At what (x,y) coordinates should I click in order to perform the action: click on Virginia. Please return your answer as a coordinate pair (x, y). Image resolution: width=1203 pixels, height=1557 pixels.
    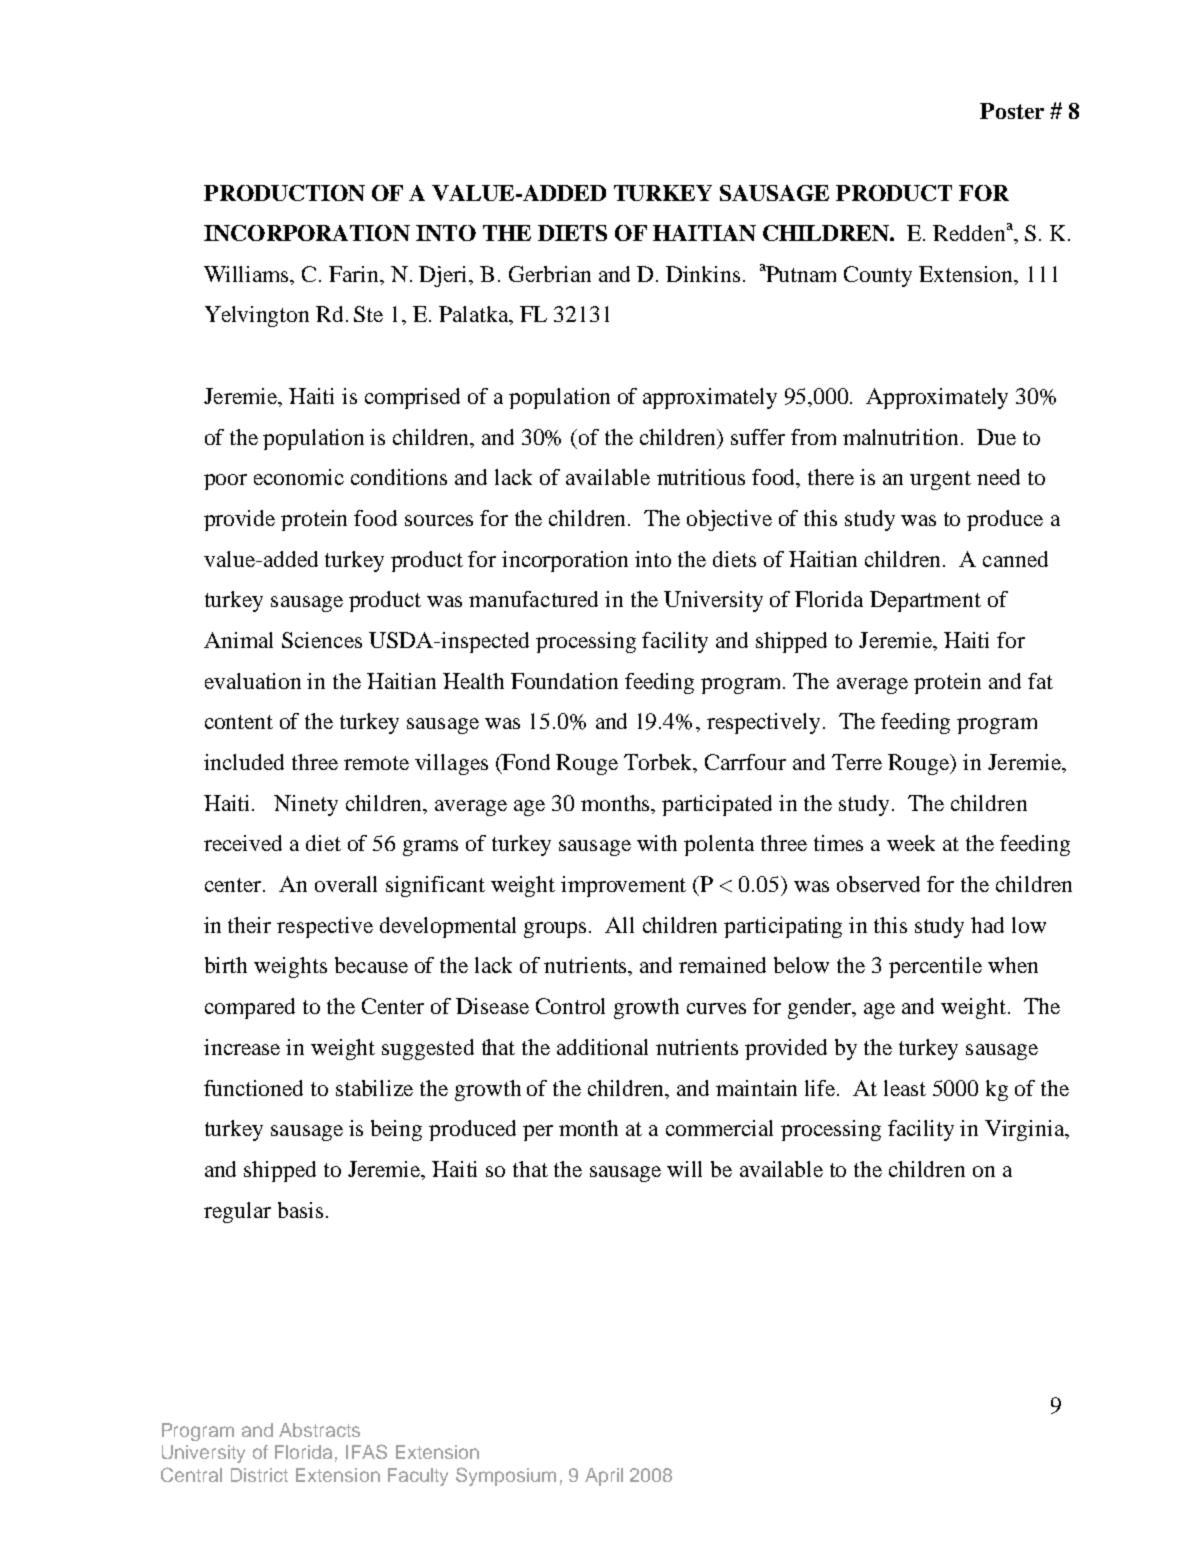
    Looking at the image, I should click on (1026, 1130).
